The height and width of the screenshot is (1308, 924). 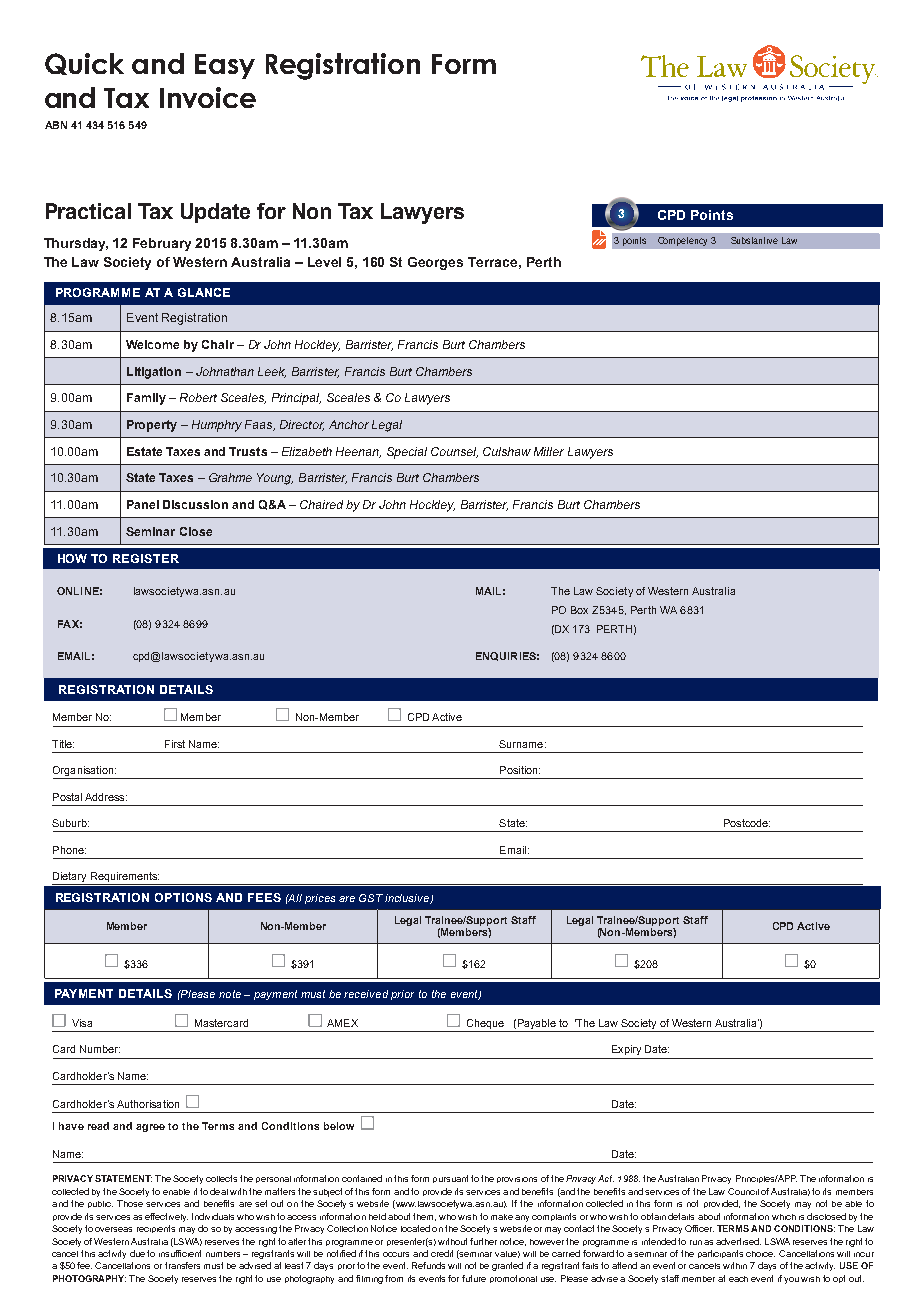 What do you see at coordinates (146, 558) in the screenshot?
I see `REGISTER` at bounding box center [146, 558].
